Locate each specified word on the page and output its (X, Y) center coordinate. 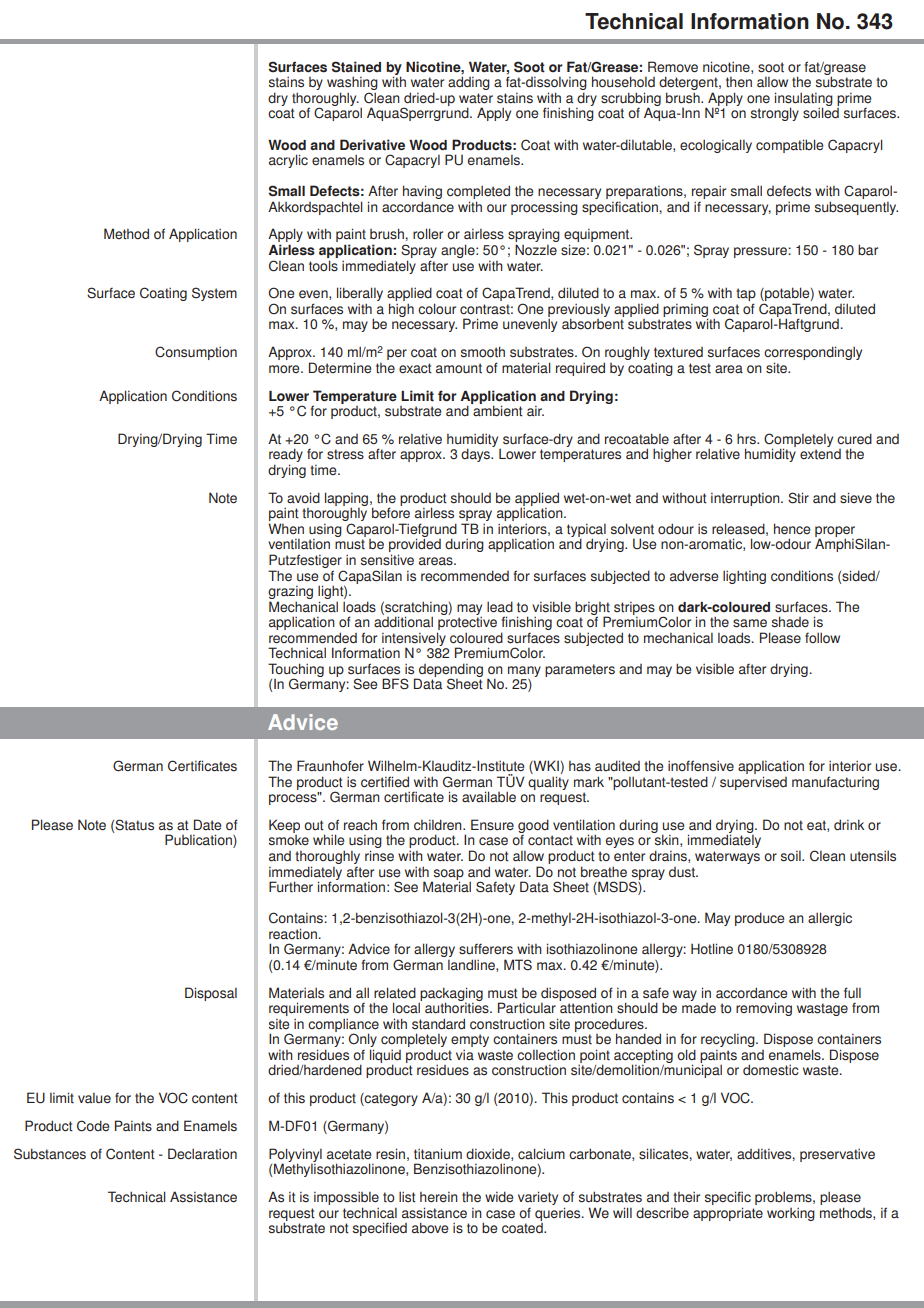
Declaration (202, 1154)
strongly (775, 114)
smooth (483, 352)
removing (764, 1009)
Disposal (211, 994)
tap (746, 296)
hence (792, 529)
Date (207, 824)
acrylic (288, 161)
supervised (753, 783)
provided (415, 546)
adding (469, 83)
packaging (451, 995)
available (489, 797)
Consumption (196, 353)
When (286, 528)
